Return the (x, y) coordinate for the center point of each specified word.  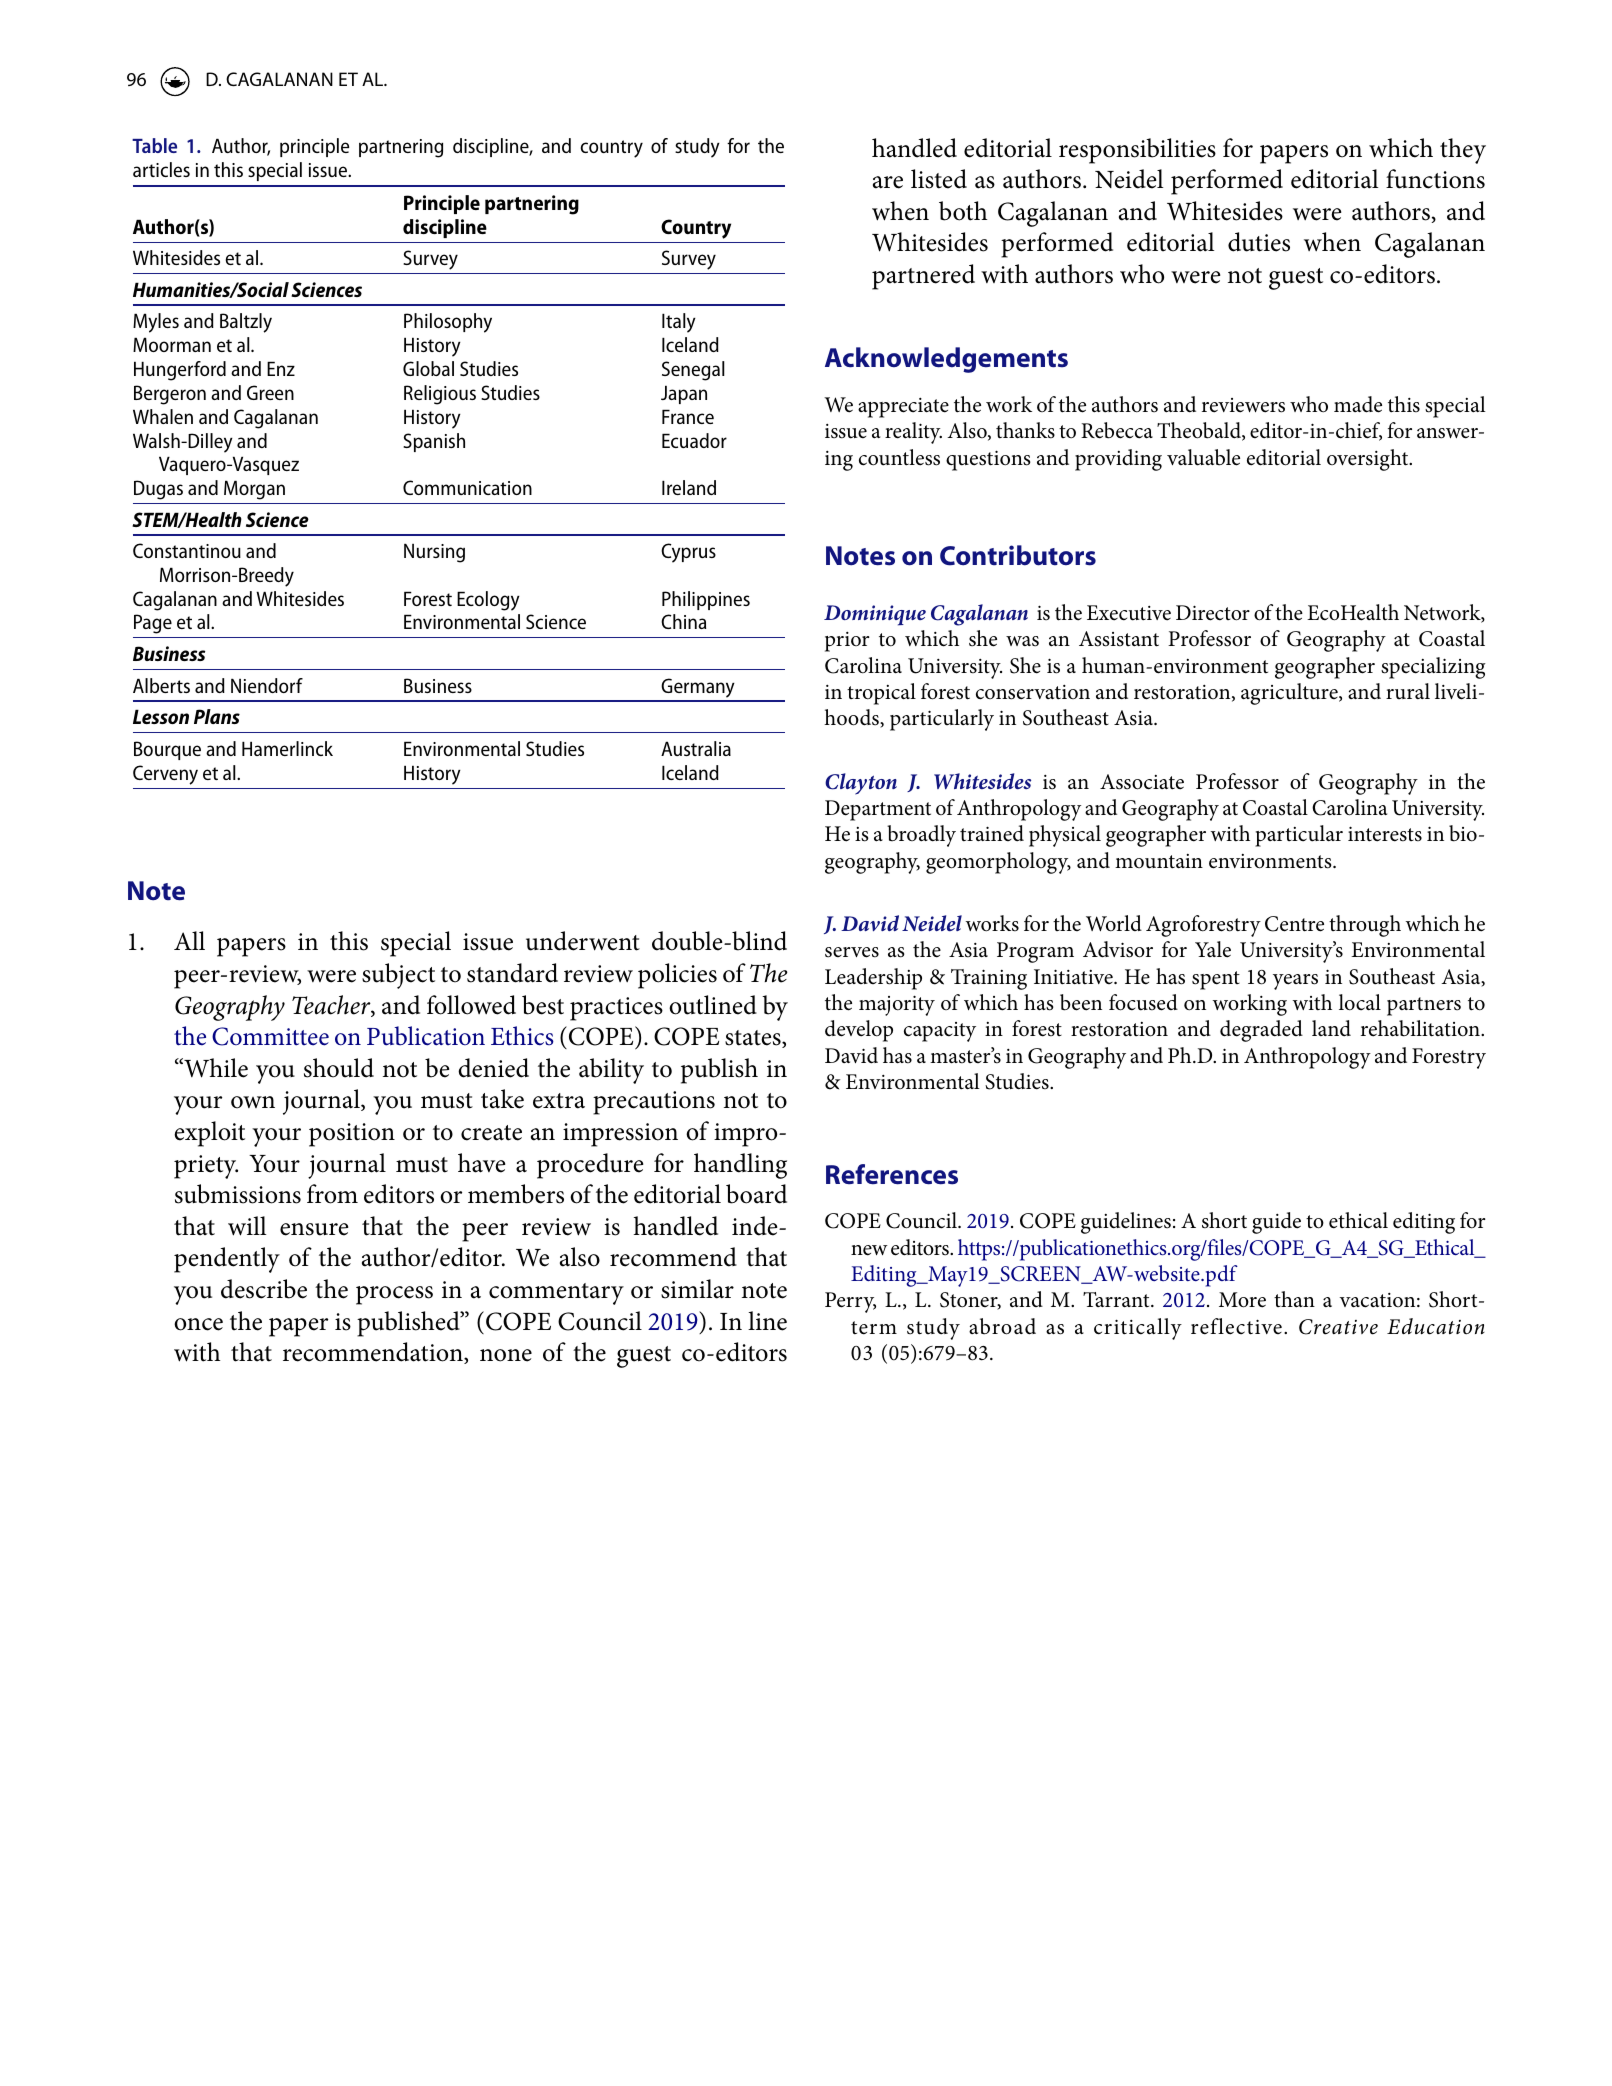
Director (1213, 613)
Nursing (434, 553)
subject (398, 976)
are (888, 182)
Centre (1294, 924)
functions (1435, 179)
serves (852, 952)
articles (161, 169)
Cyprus (688, 553)
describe (264, 1289)
